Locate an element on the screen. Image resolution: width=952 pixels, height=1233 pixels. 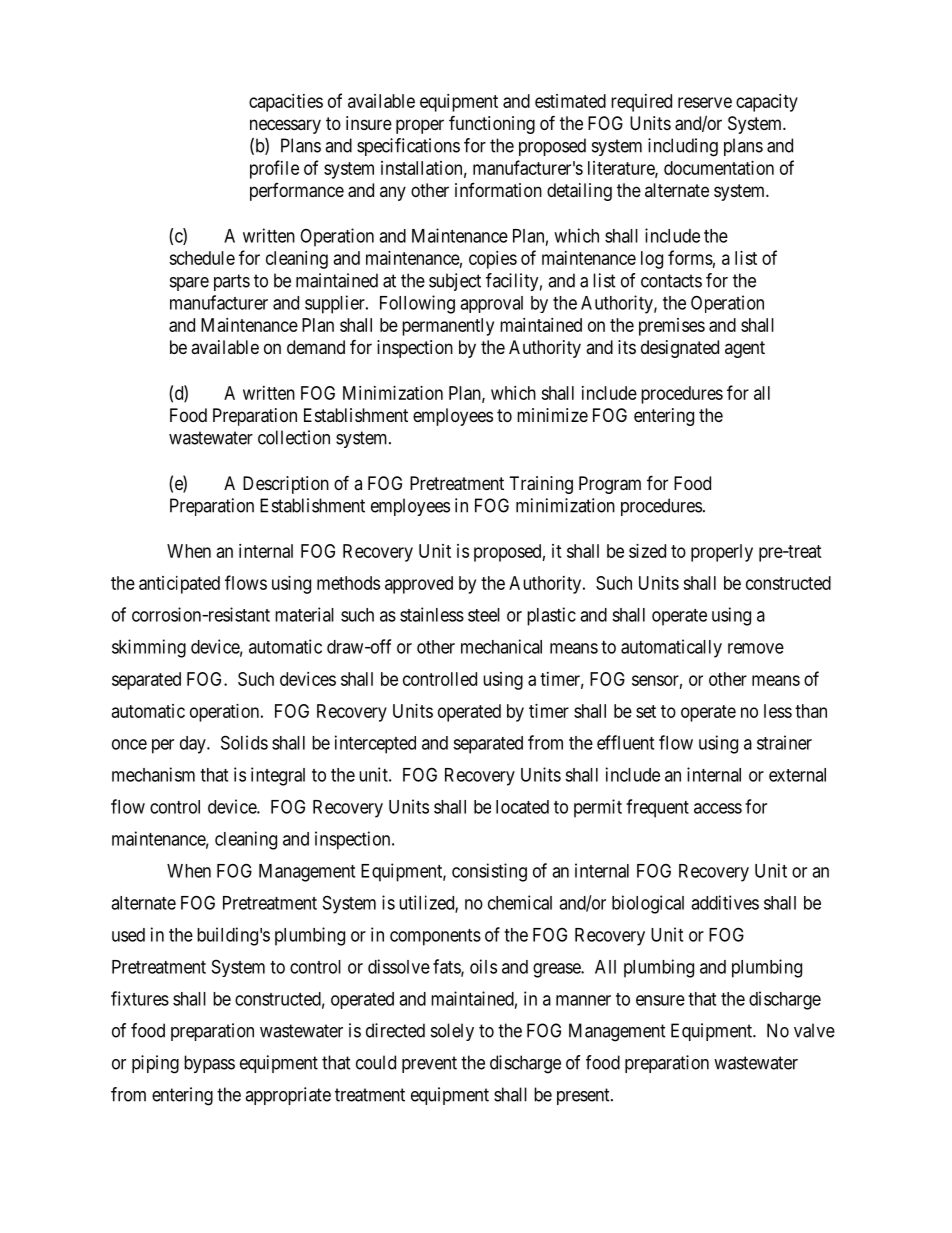
anticipated is located at coordinates (179, 585).
